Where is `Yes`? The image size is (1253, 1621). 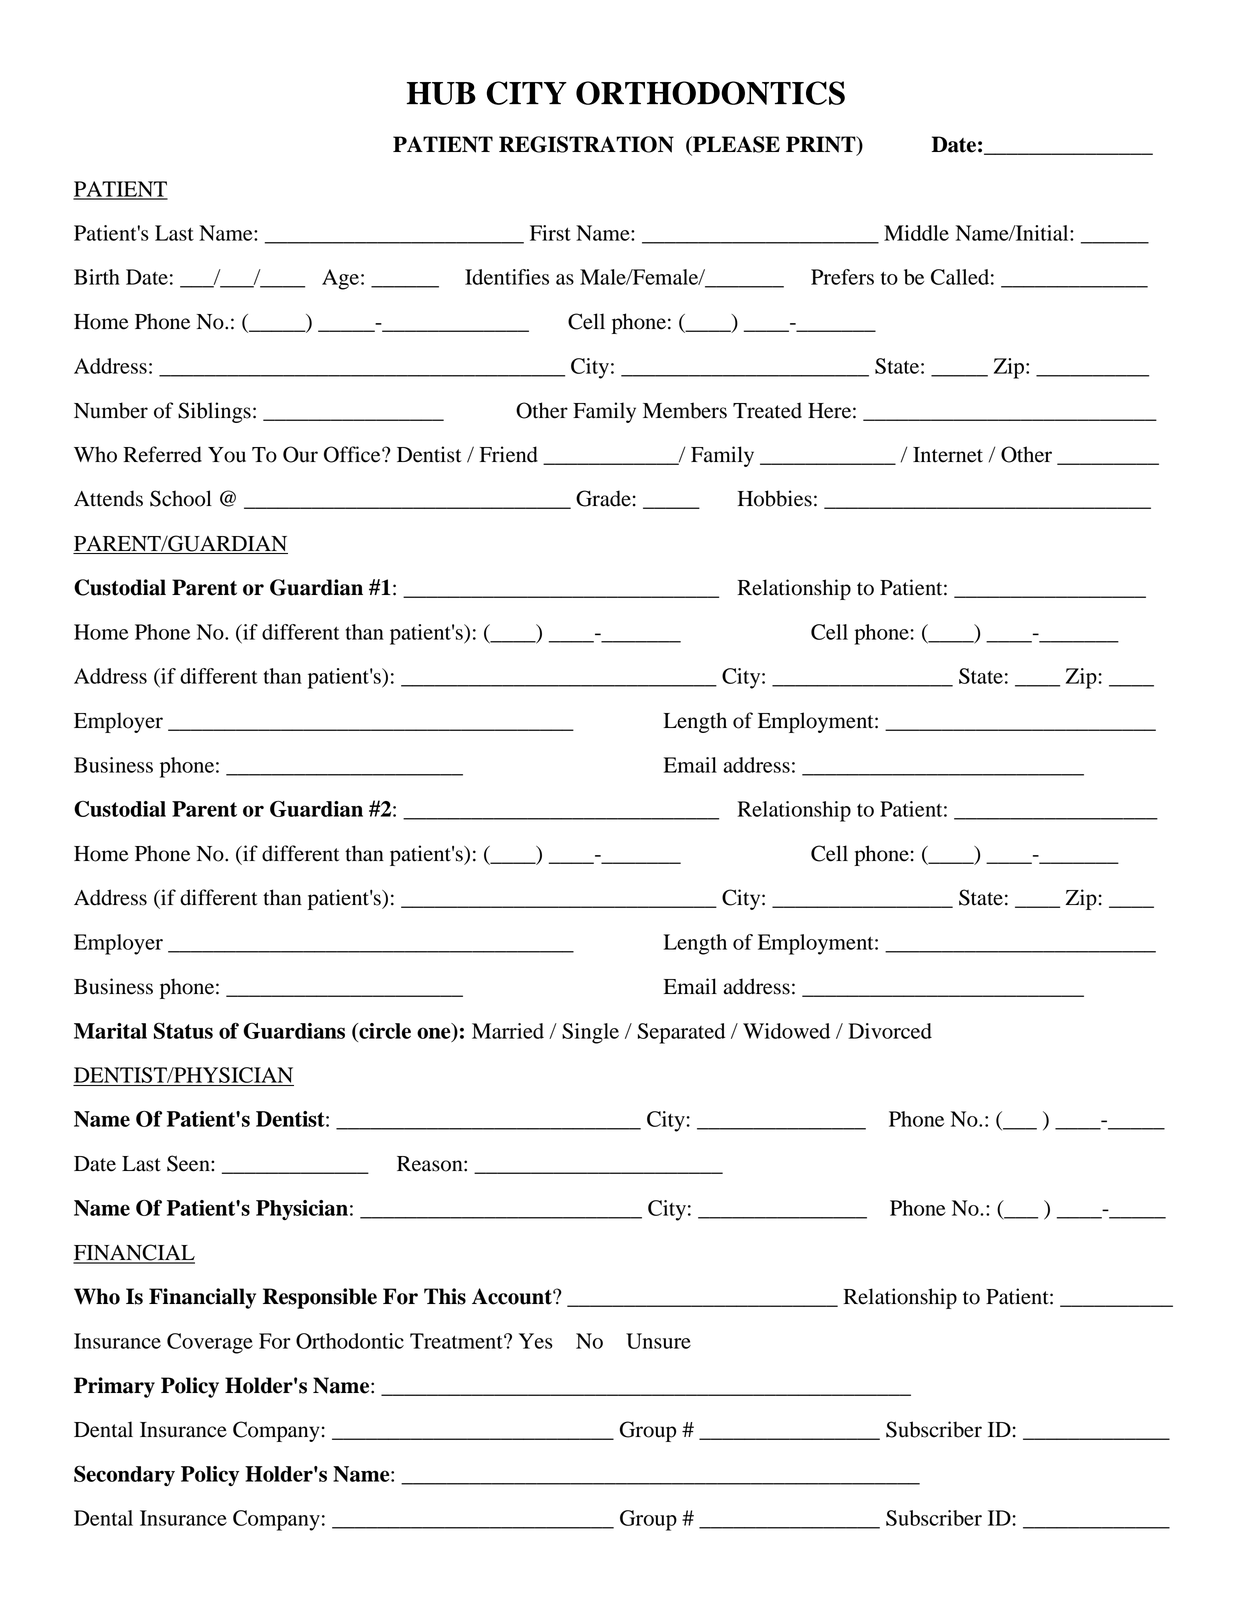
Yes is located at coordinates (536, 1341).
